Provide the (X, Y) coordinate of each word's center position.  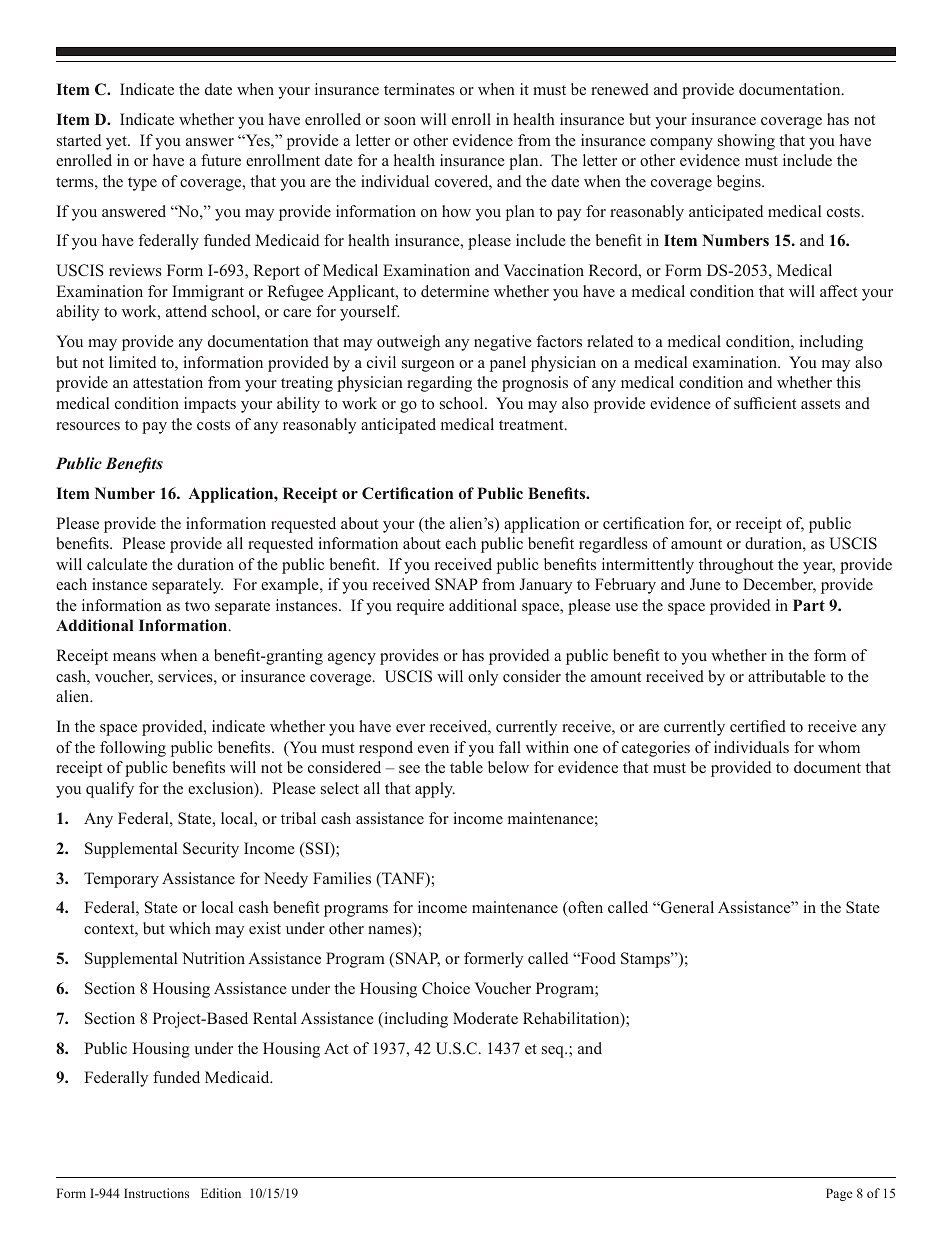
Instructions (156, 1193)
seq (554, 1052)
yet (117, 143)
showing (746, 142)
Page (839, 1194)
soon (400, 121)
